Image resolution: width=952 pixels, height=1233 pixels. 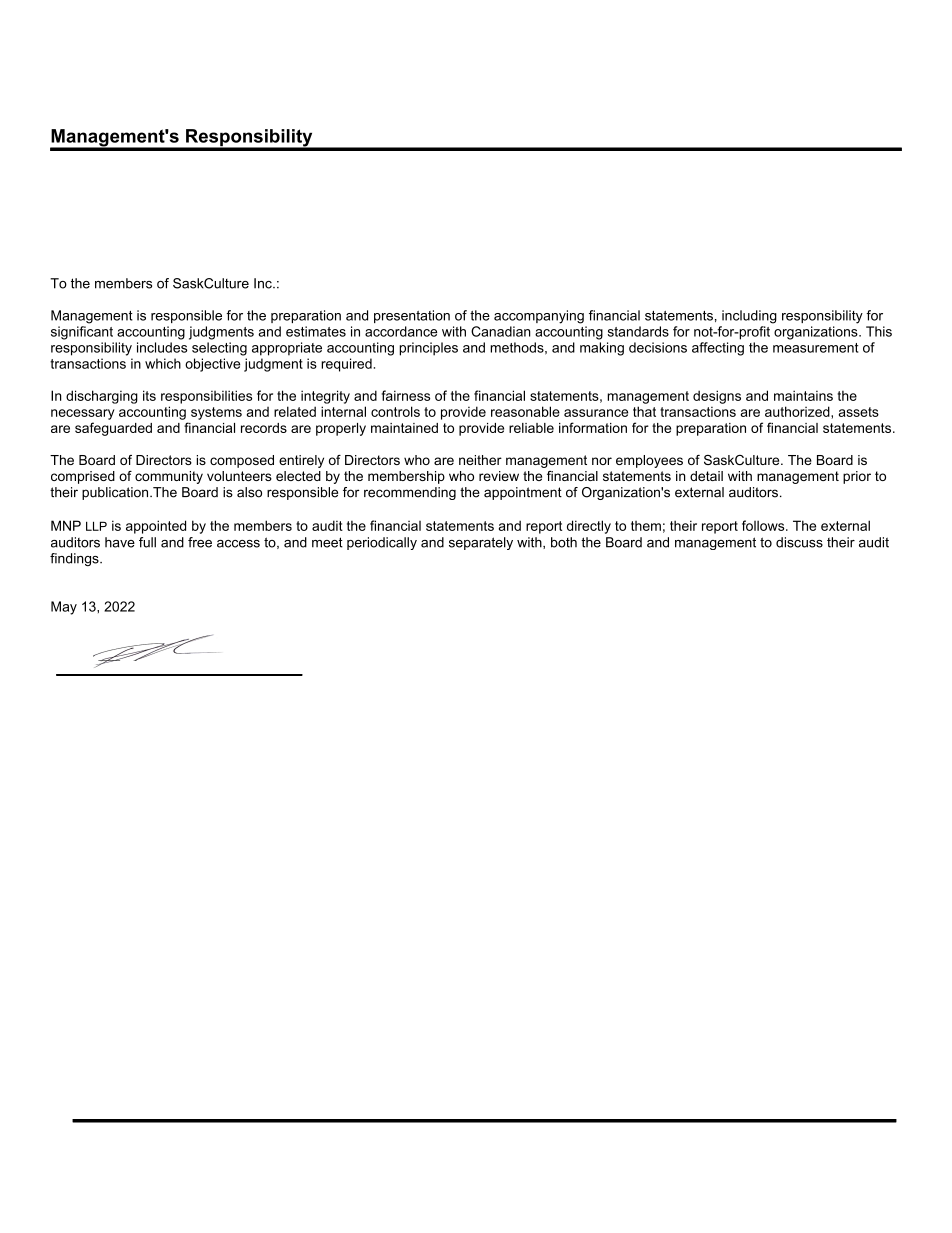 I want to click on fairness, so click(x=406, y=395).
